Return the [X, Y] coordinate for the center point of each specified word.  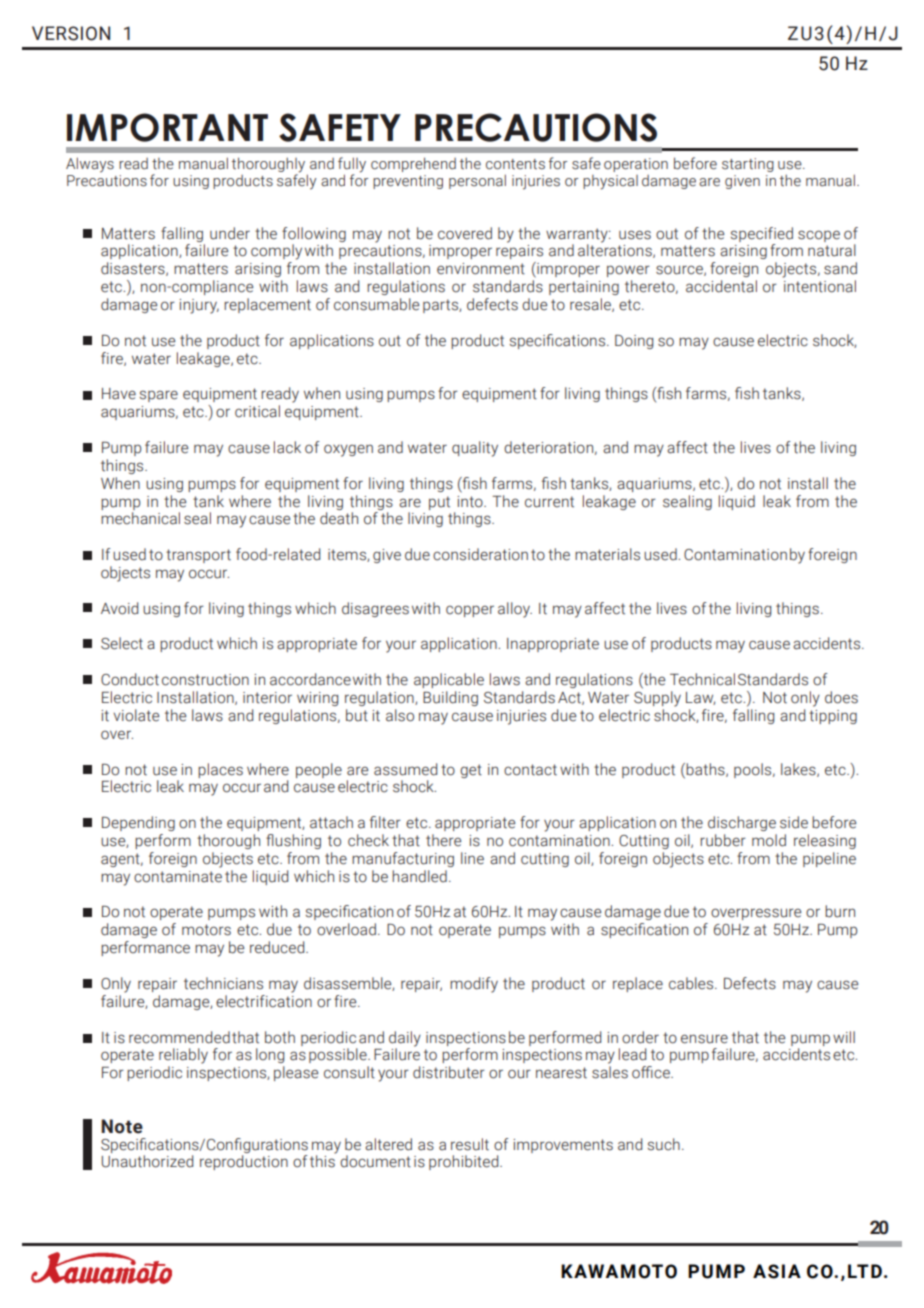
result [470, 1144]
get [471, 771]
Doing [634, 342]
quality [475, 449]
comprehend [413, 164]
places [220, 770]
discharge [742, 823]
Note [122, 1126]
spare [159, 396]
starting [748, 165]
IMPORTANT [167, 127]
